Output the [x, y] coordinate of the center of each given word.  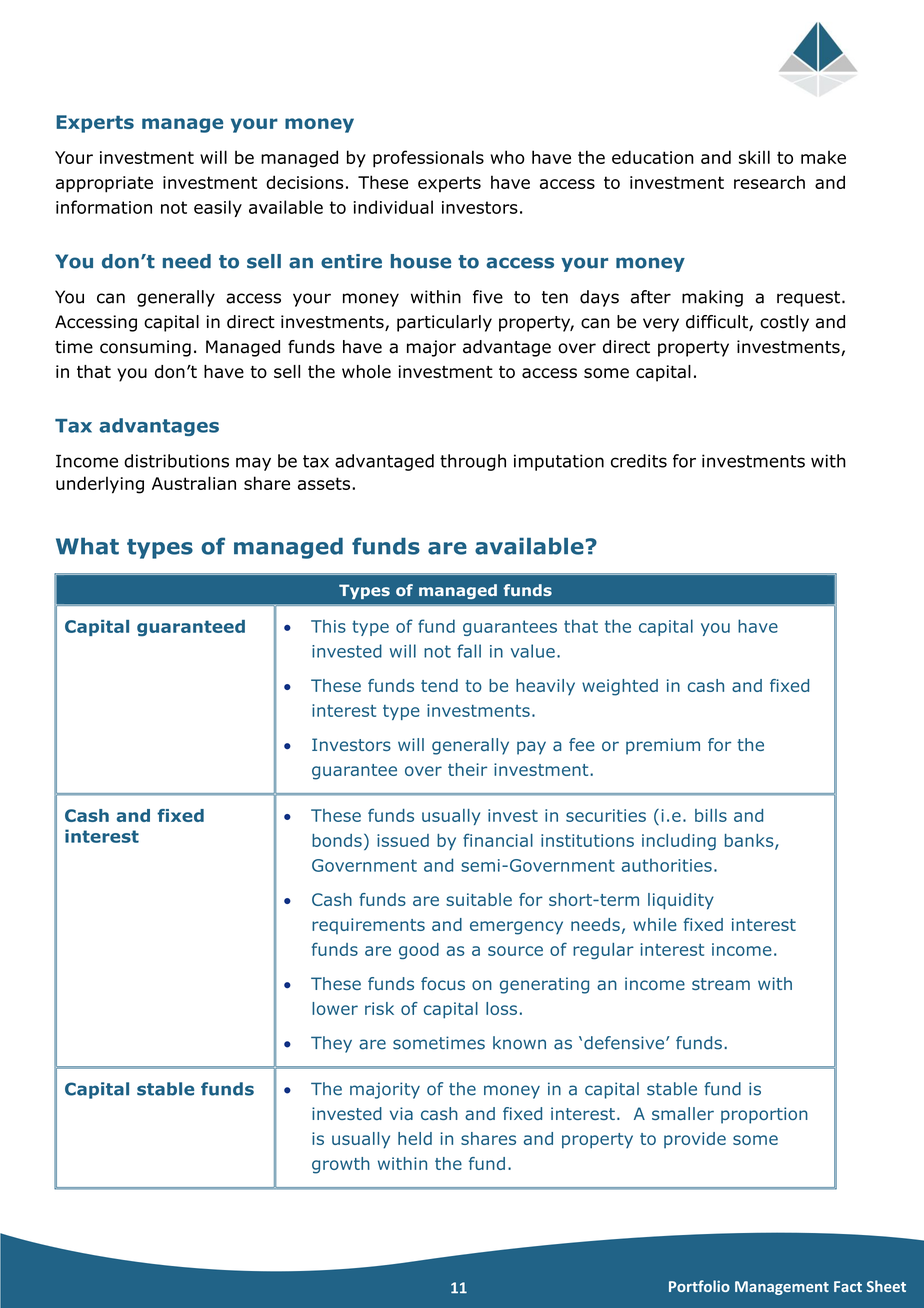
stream [721, 984]
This [328, 626]
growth [341, 1165]
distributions [176, 461]
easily [218, 208]
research [769, 182]
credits [639, 461]
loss [501, 1008]
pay [531, 748]
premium [663, 746]
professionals [428, 159]
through [473, 462]
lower [335, 1008]
